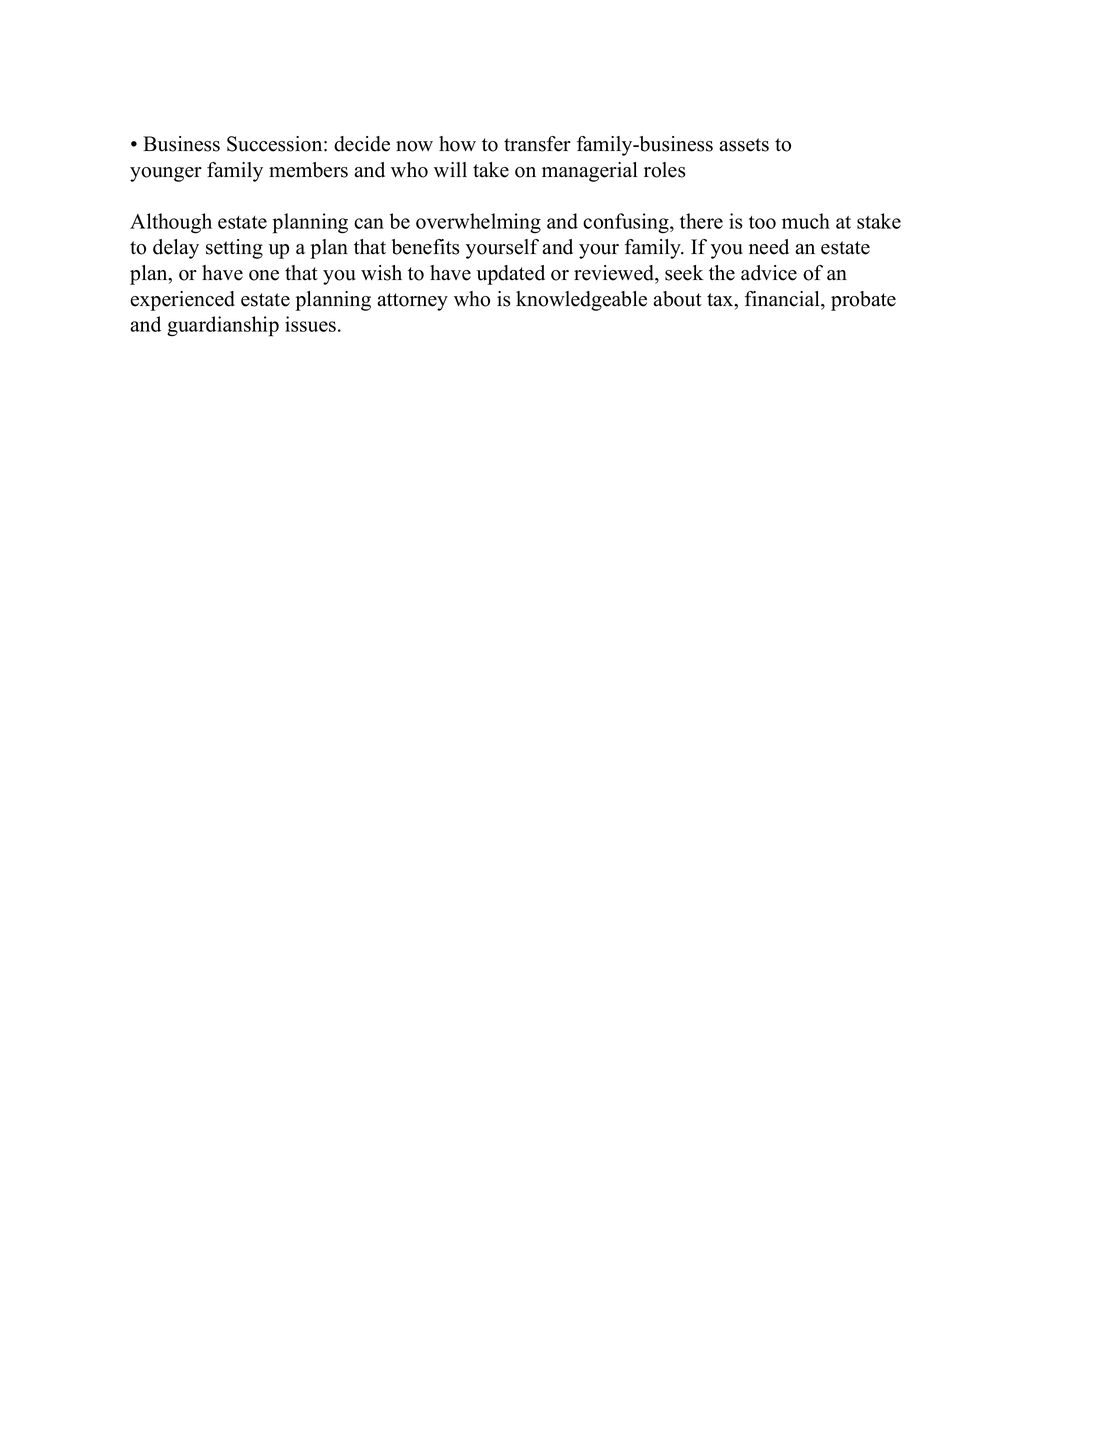  What do you see at coordinates (744, 145) in the screenshot?
I see `assets` at bounding box center [744, 145].
